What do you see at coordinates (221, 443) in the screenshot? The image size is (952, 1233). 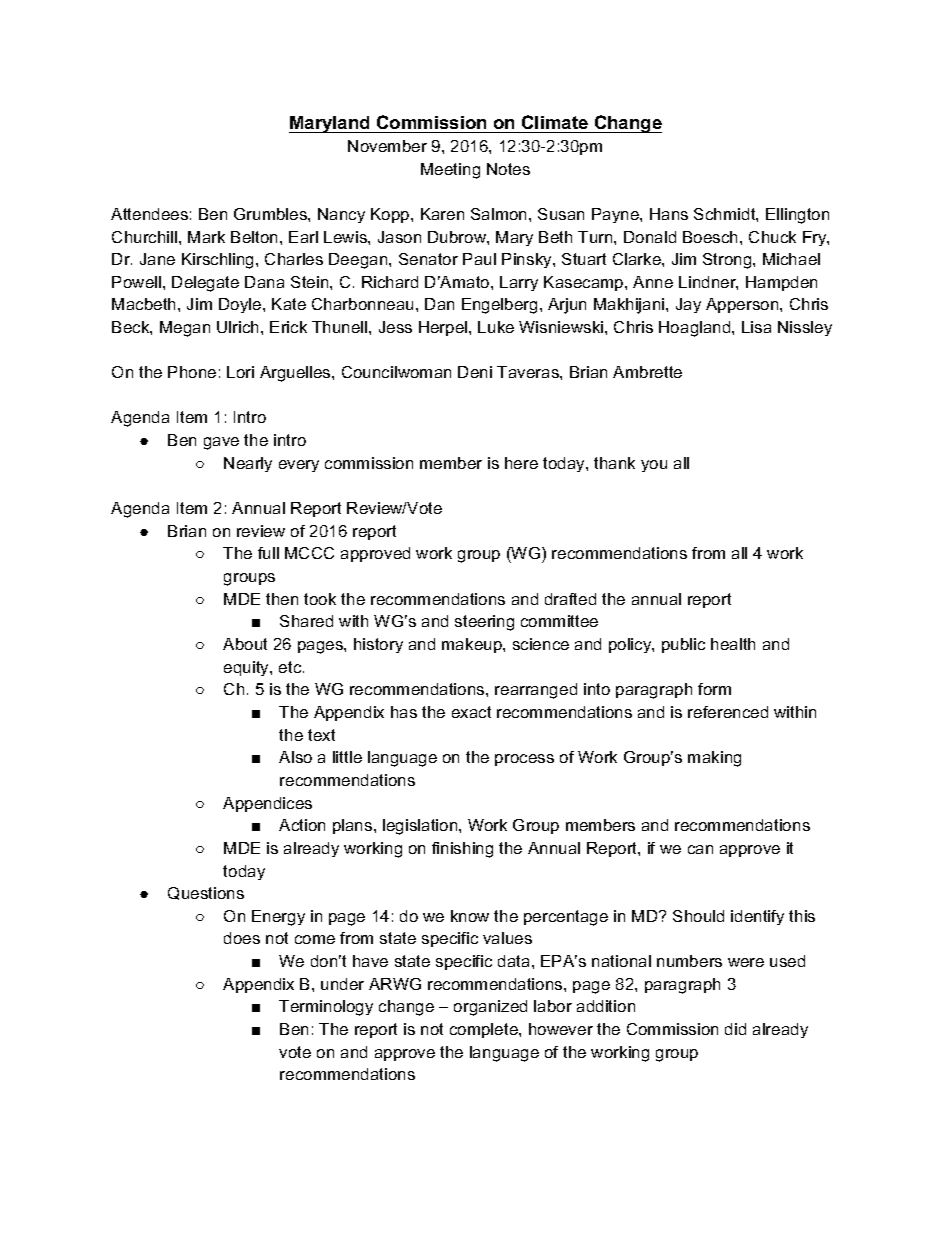 I see `gave` at bounding box center [221, 443].
